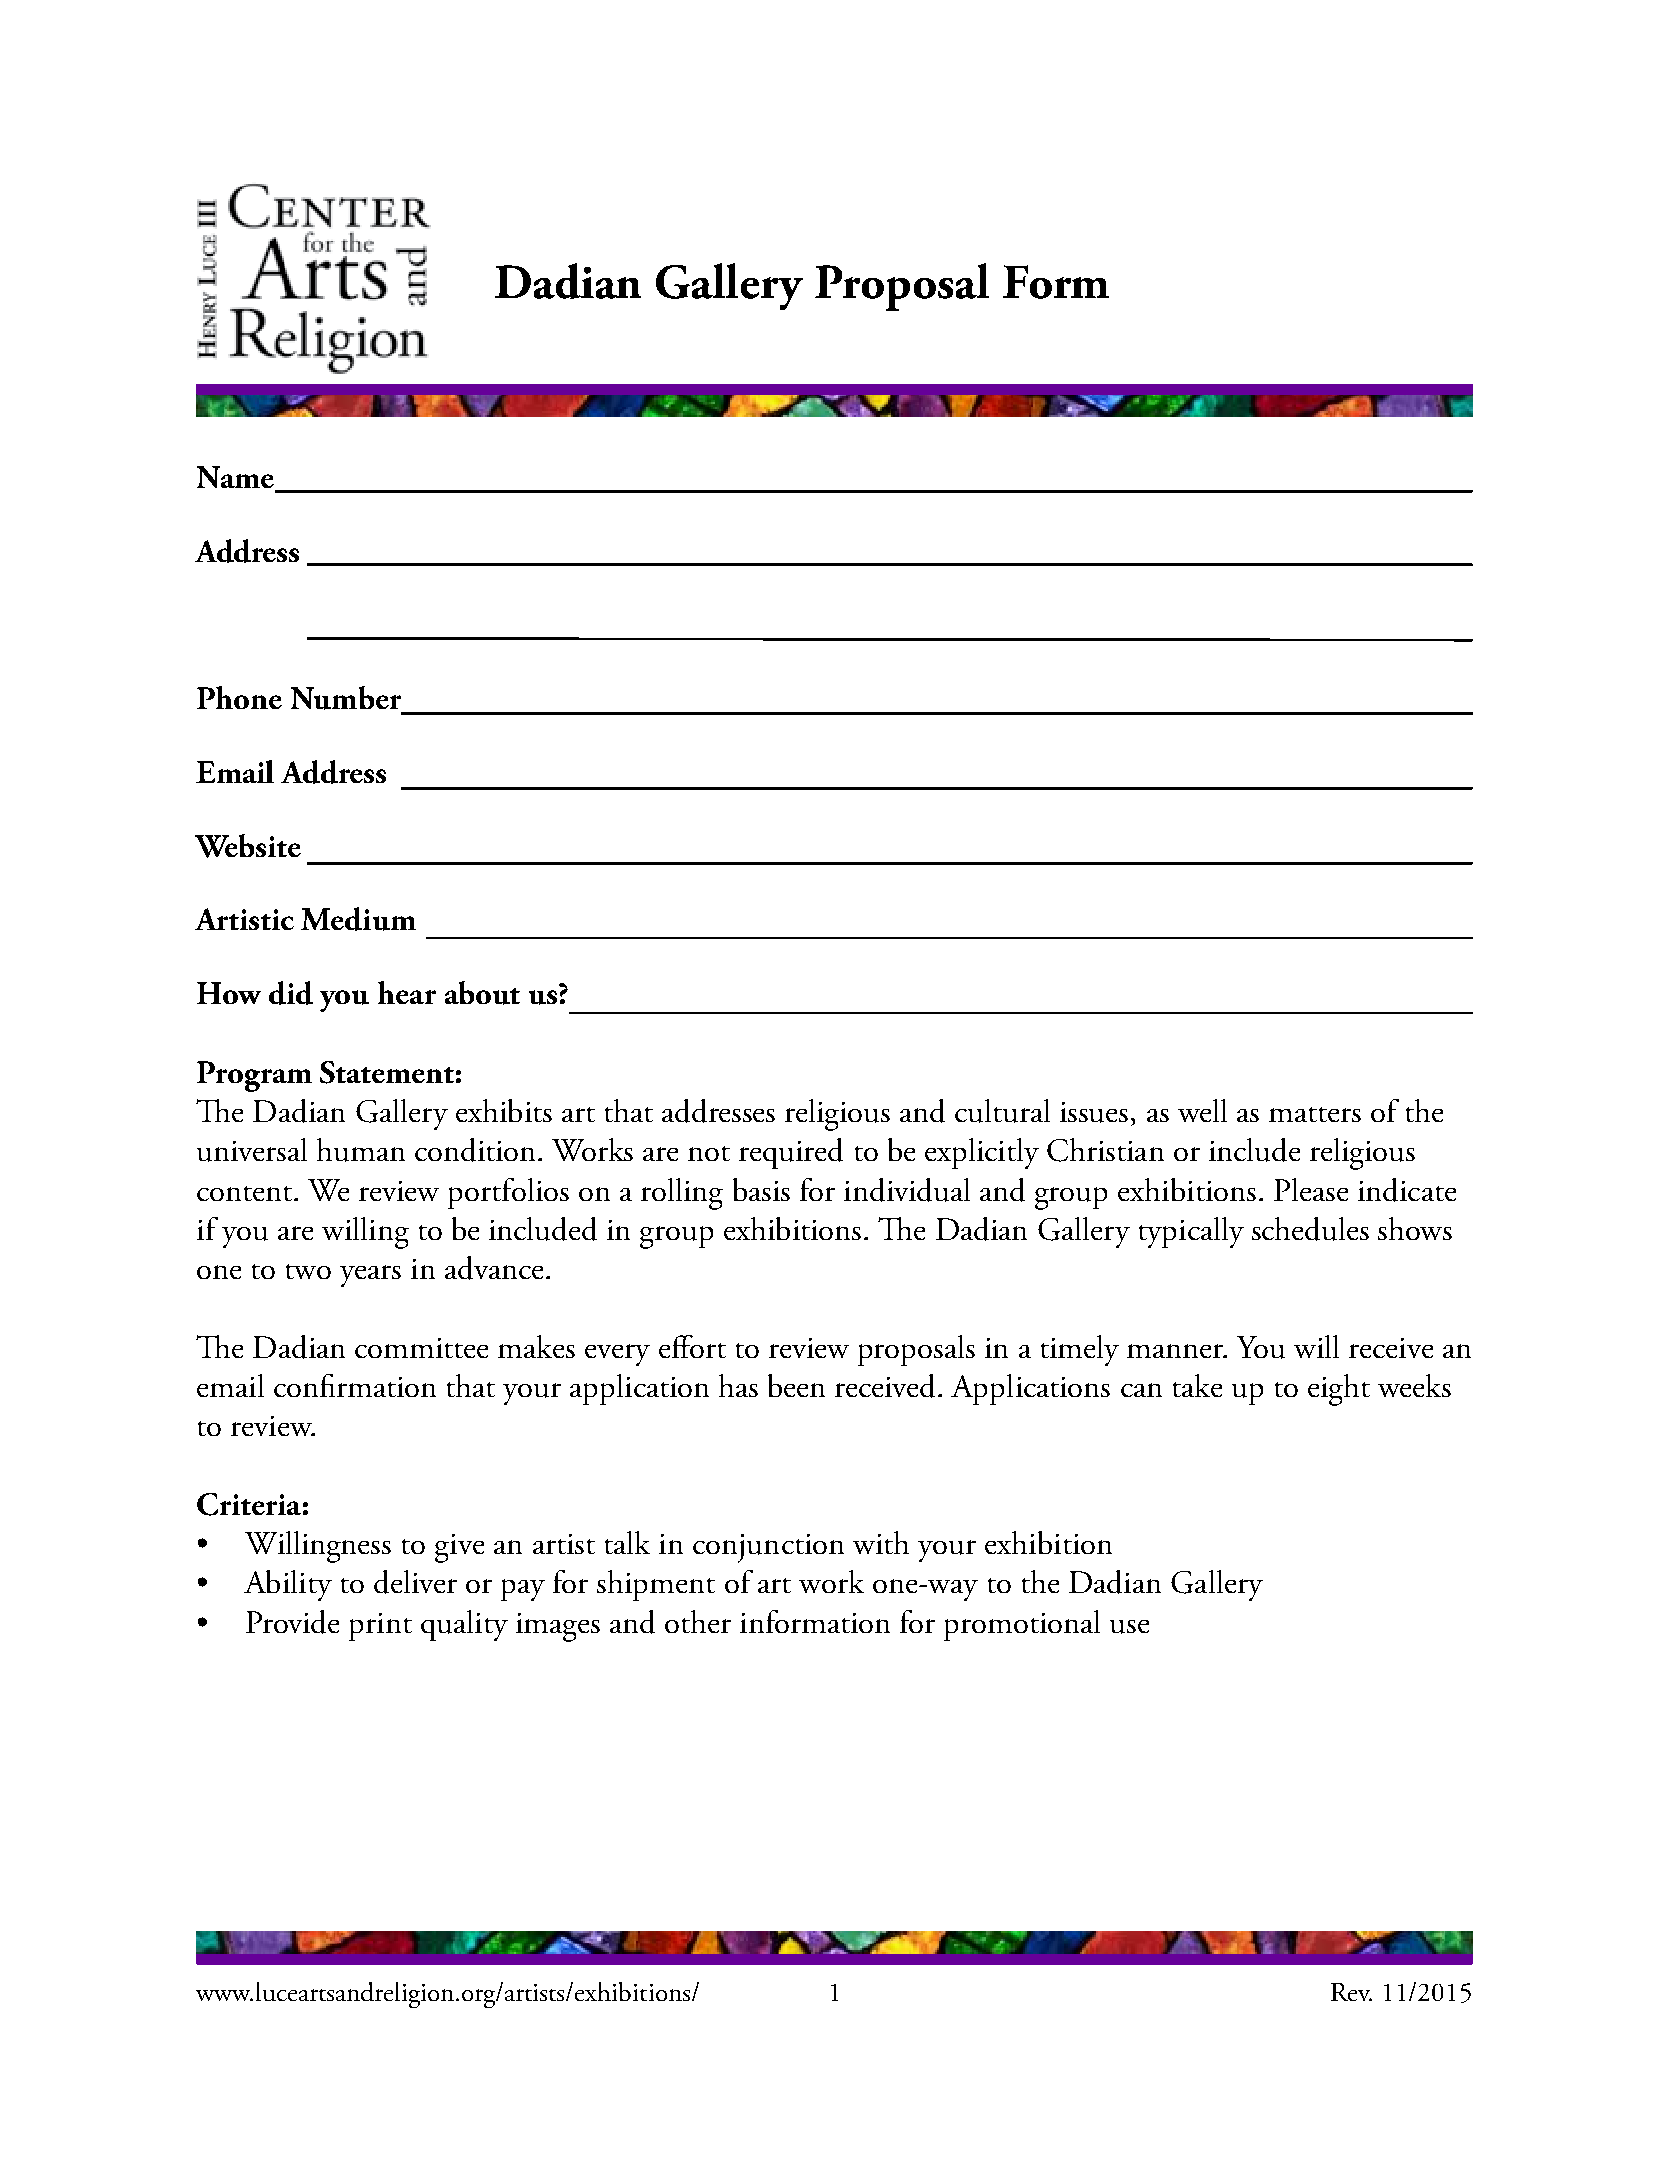  Describe the element at coordinates (239, 697) in the screenshot. I see `Phone` at that location.
